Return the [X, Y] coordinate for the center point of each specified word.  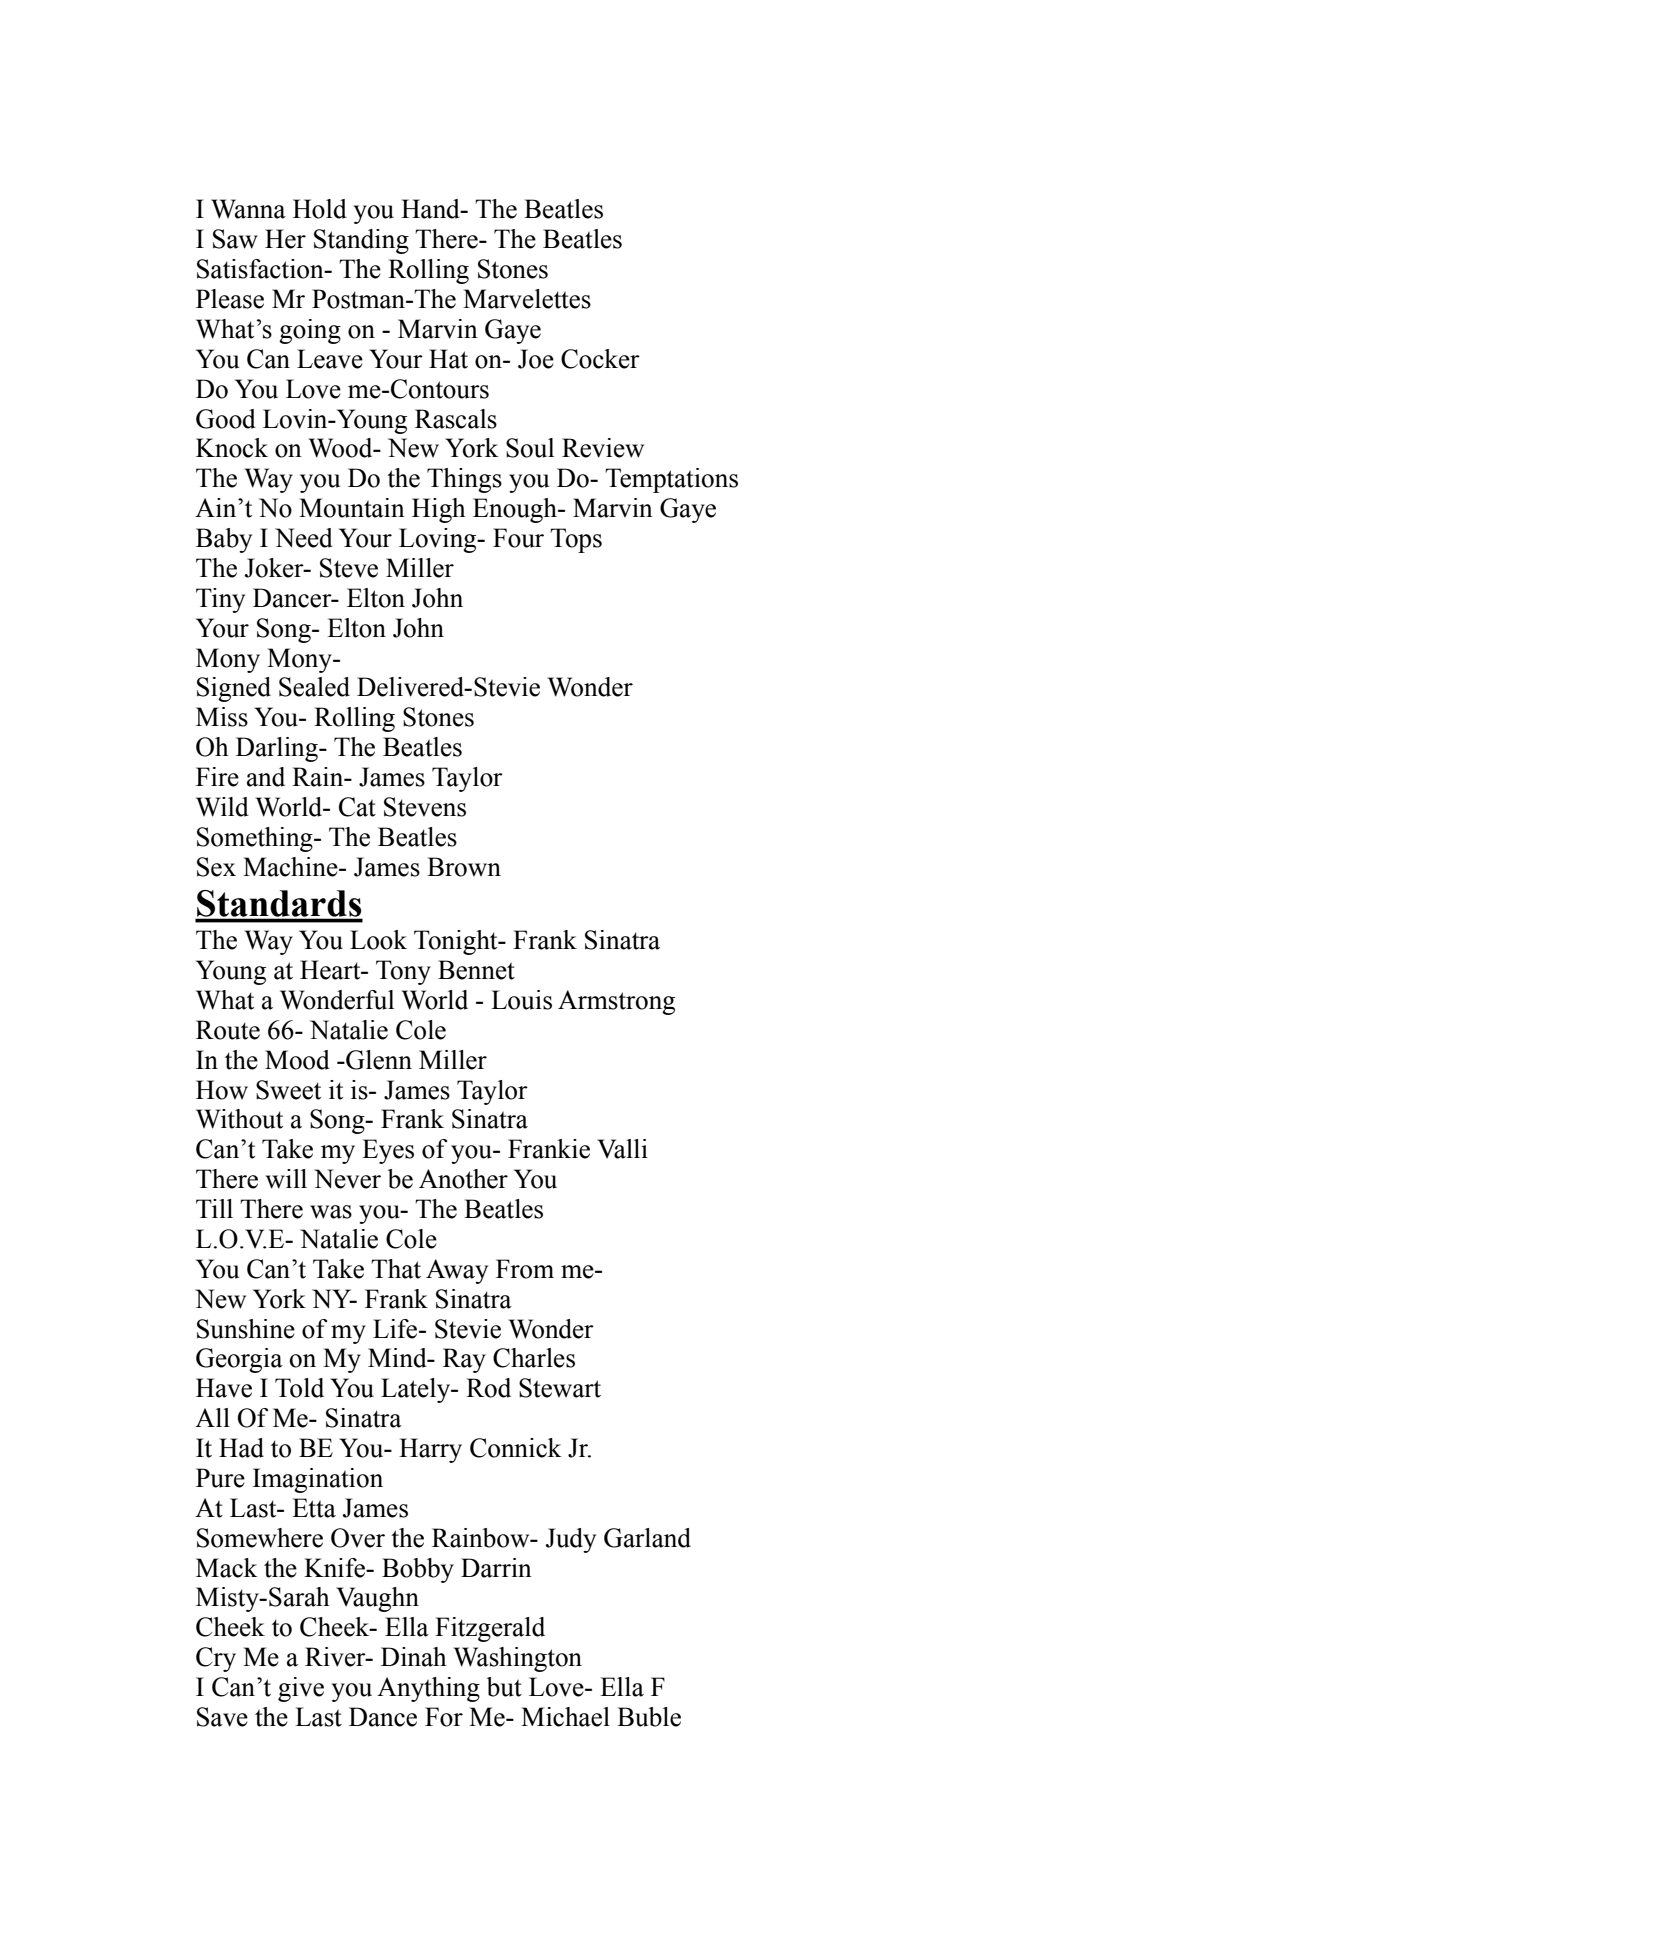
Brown [464, 867]
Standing [361, 241]
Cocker [600, 359]
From [525, 1269]
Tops [576, 540]
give [301, 1689]
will [286, 1179]
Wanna [248, 209]
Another [463, 1179]
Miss [222, 717]
